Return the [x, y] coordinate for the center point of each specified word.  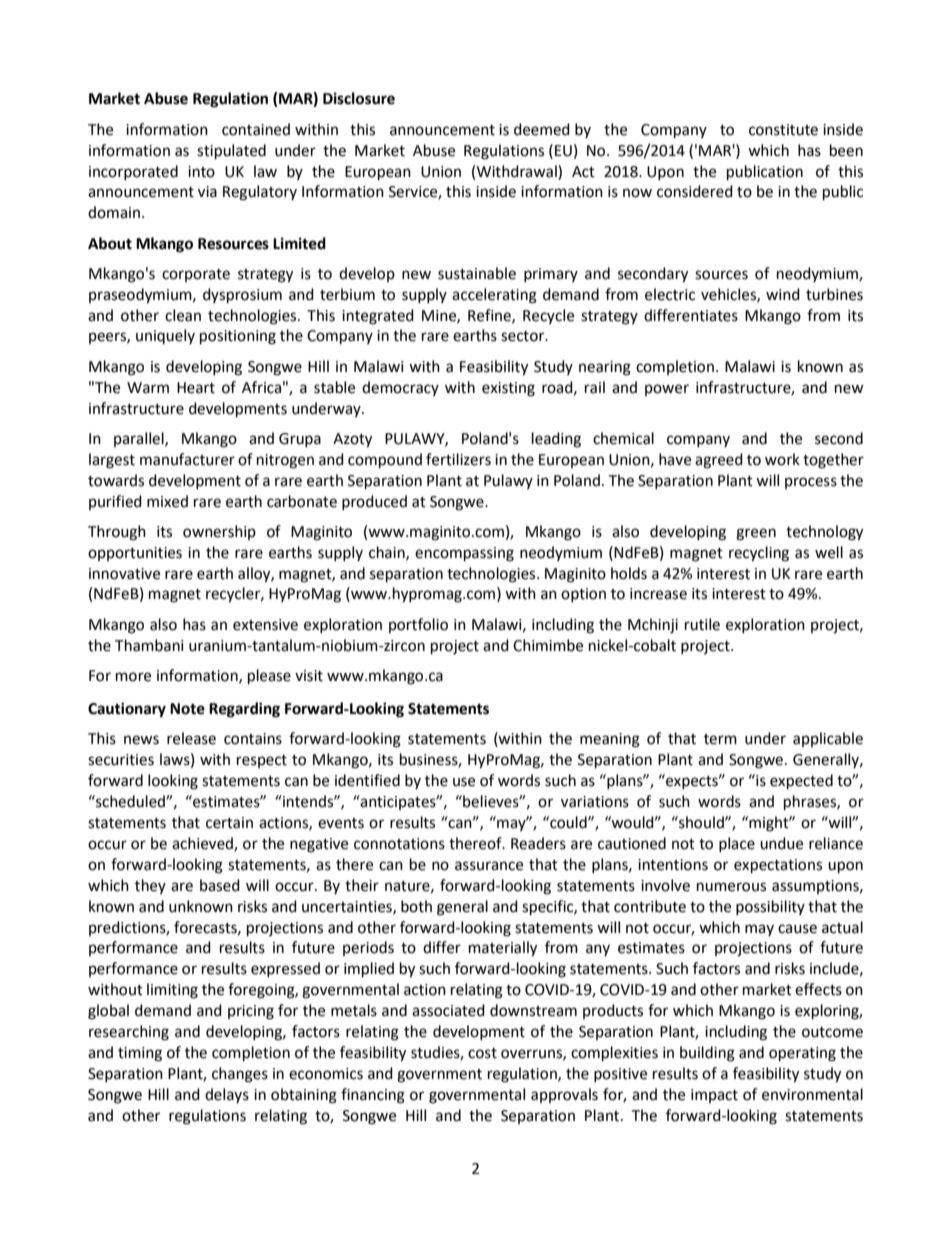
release [191, 738]
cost [482, 1053]
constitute [783, 130]
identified [367, 780]
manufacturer [187, 459]
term [720, 739]
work [782, 459]
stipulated [231, 152]
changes [240, 1075]
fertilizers [458, 459]
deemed [542, 129]
